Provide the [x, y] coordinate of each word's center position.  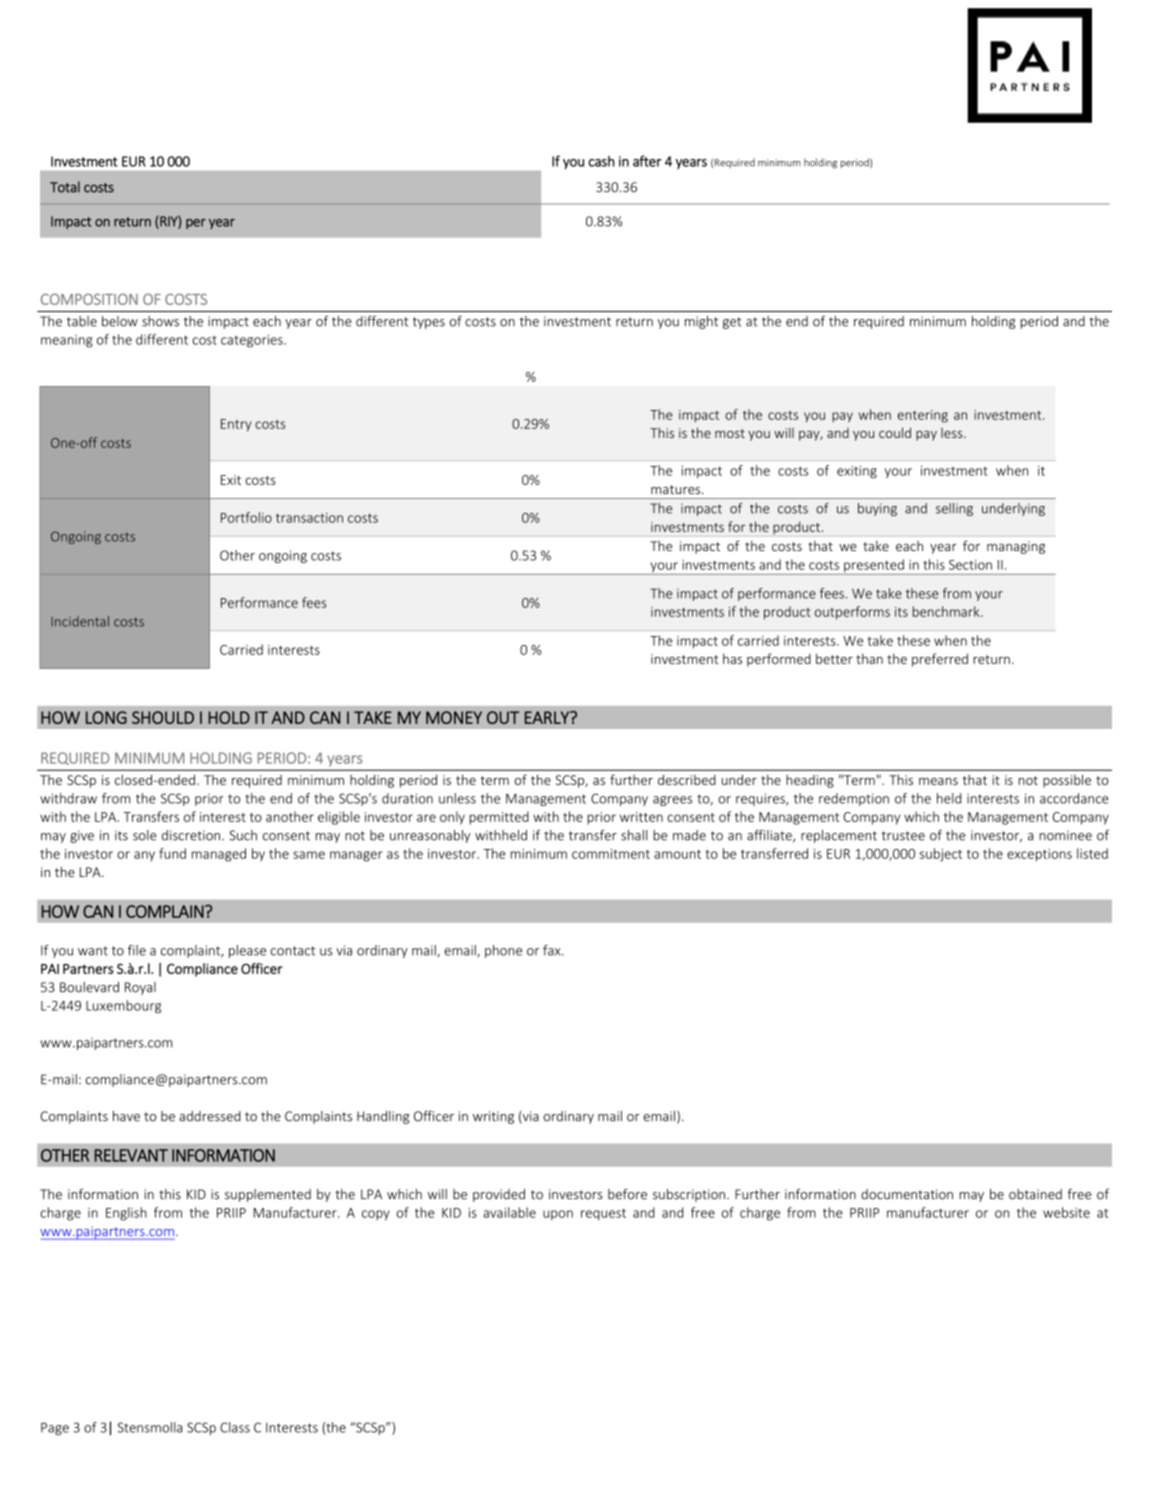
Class [235, 1427]
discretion [191, 835]
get [732, 323]
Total [65, 187]
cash [602, 161]
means [938, 781]
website [1066, 1212]
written [641, 817]
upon [558, 1215]
